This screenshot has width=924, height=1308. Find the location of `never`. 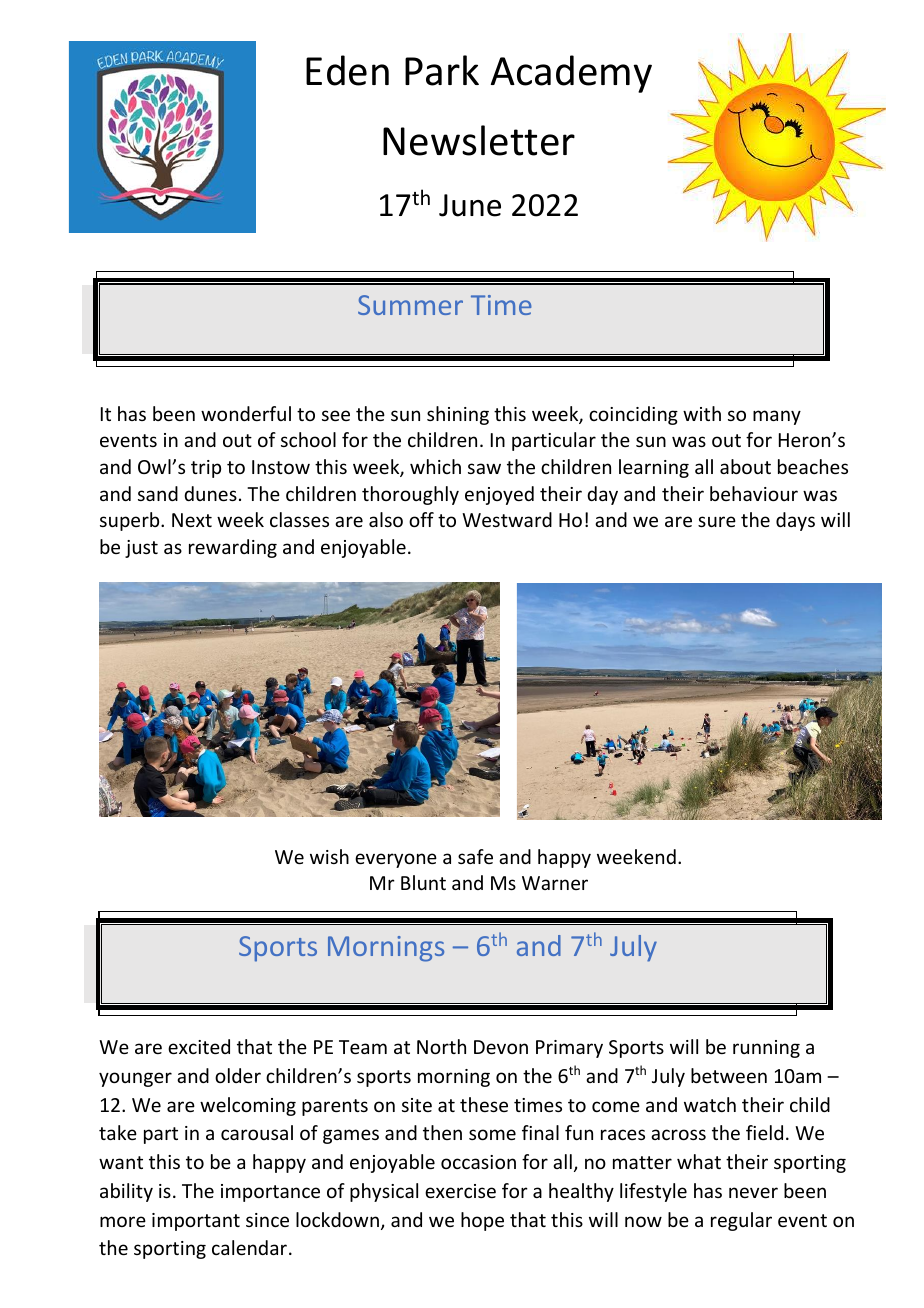

never is located at coordinates (753, 1192).
